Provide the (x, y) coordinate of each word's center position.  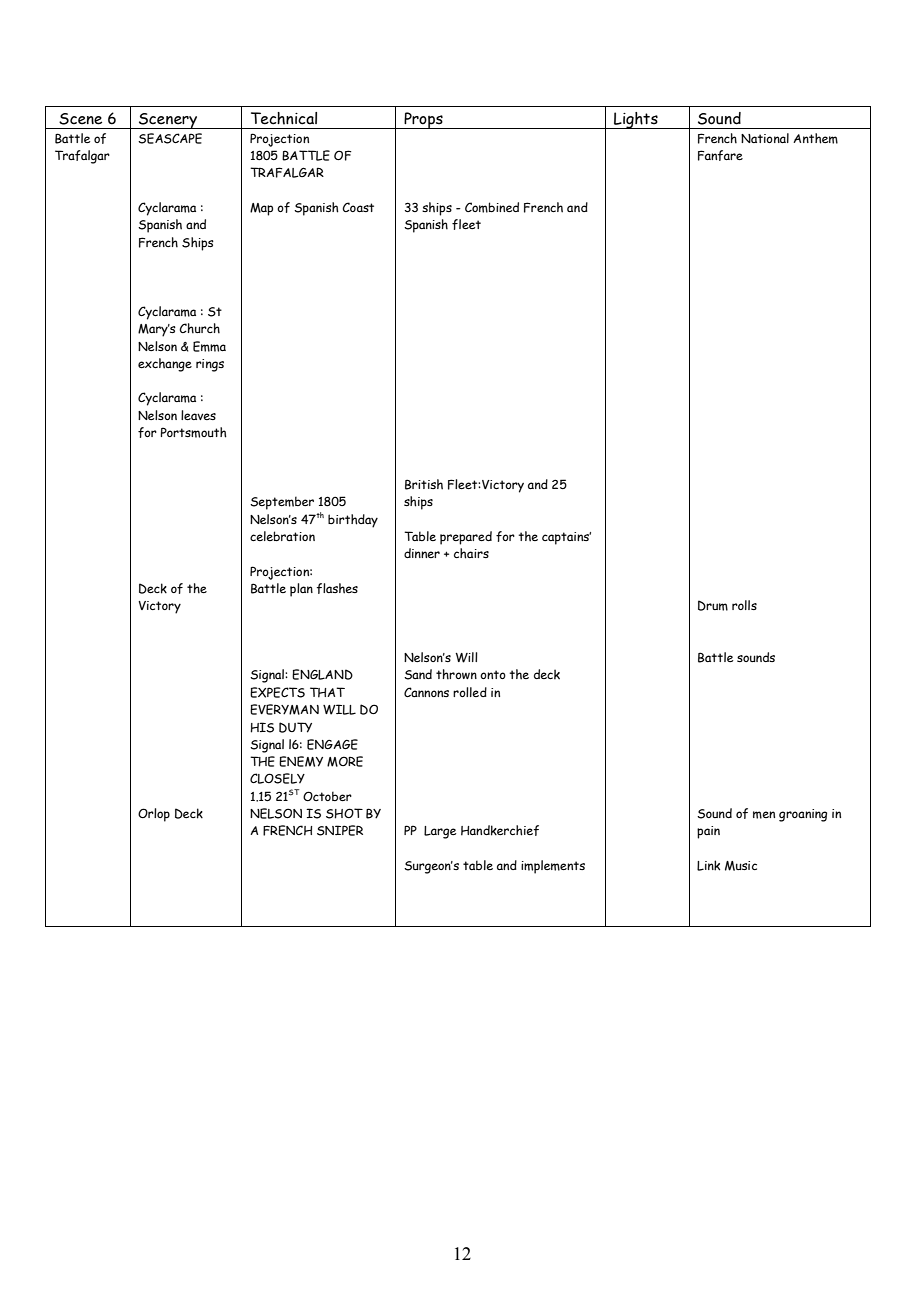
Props (423, 120)
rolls (744, 605)
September (282, 503)
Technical (284, 118)
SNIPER (340, 830)
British (424, 484)
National (765, 138)
